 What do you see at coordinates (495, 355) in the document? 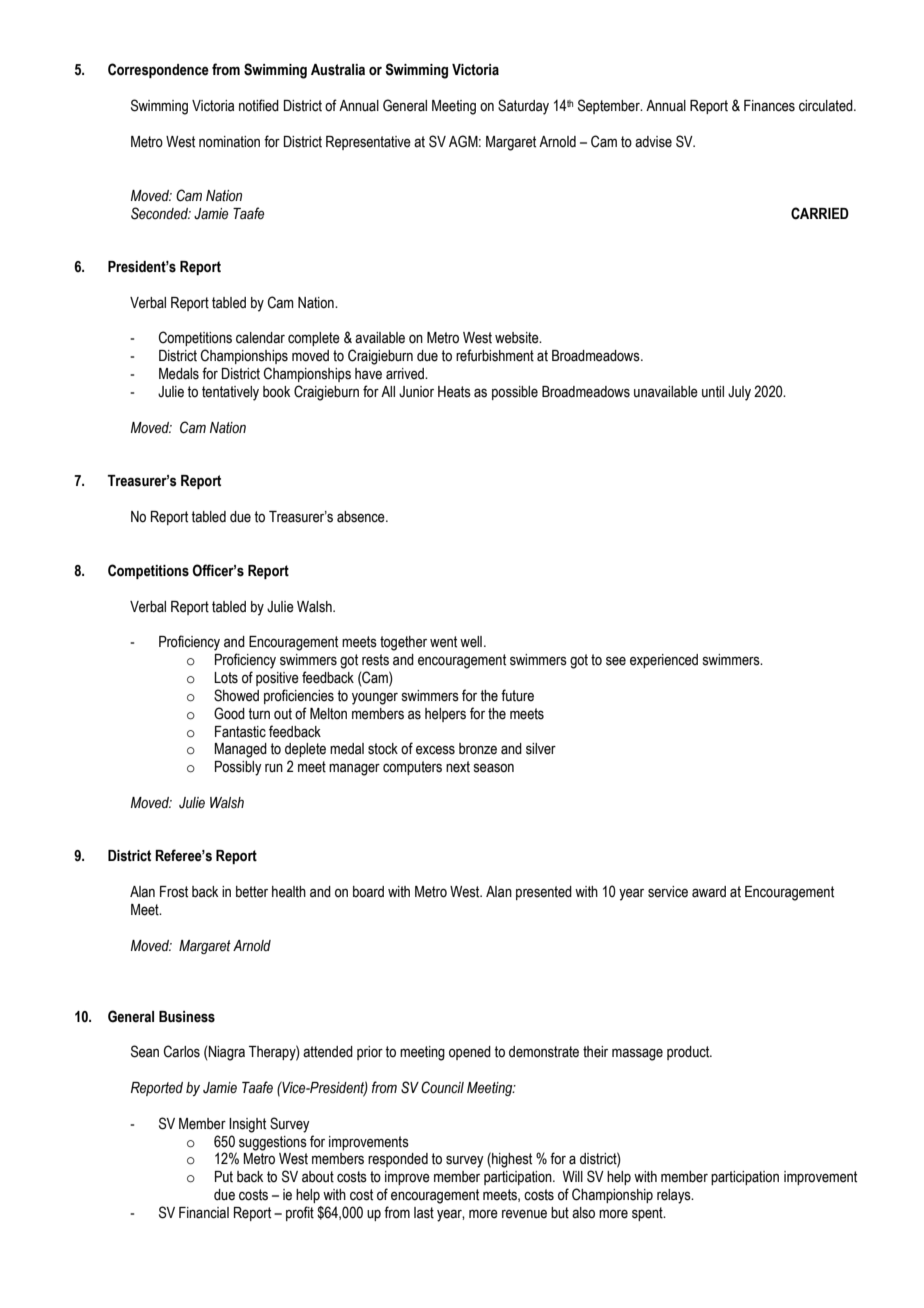
I see `refurbishment` at bounding box center [495, 355].
